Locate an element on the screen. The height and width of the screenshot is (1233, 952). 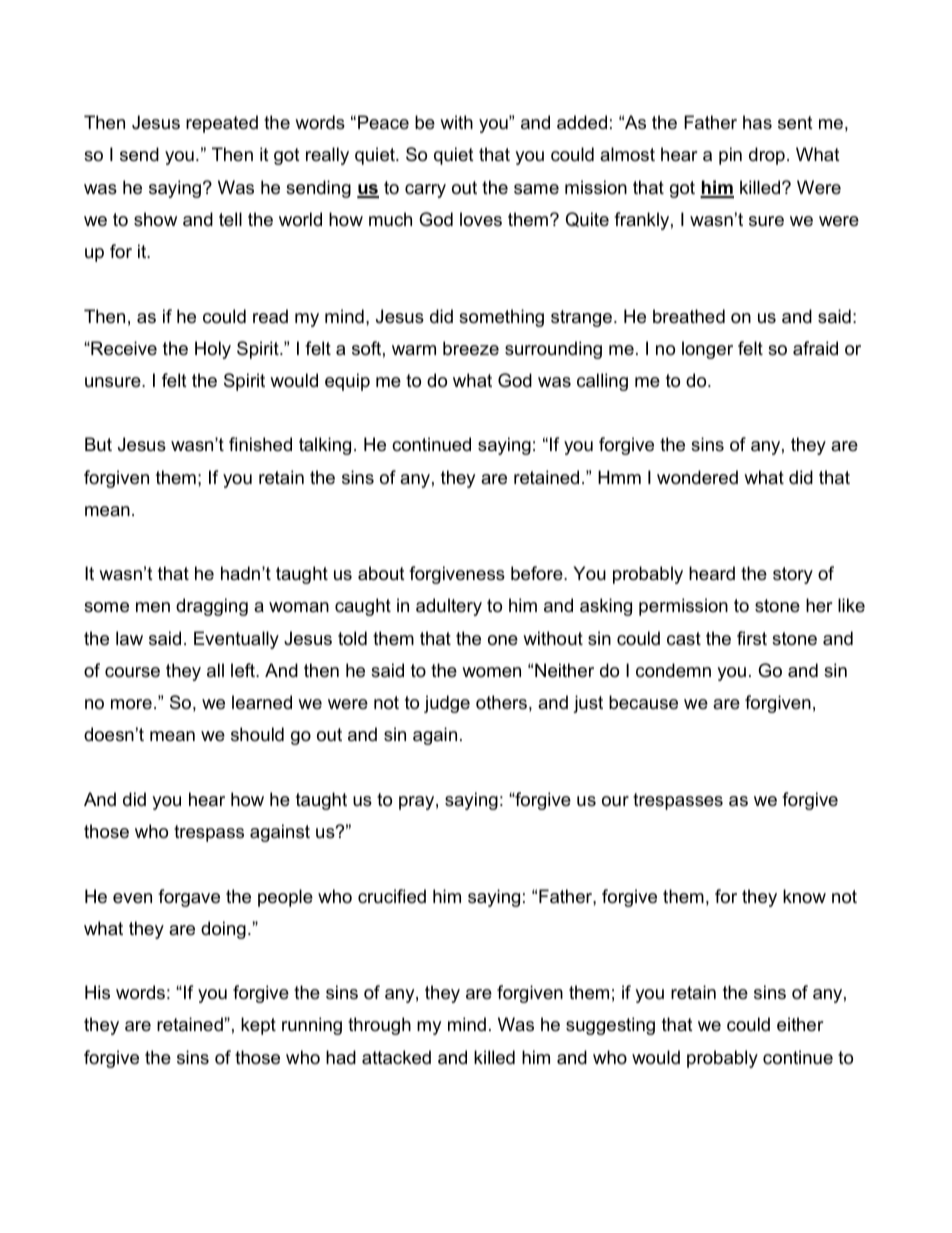
suggesting is located at coordinates (610, 1026).
